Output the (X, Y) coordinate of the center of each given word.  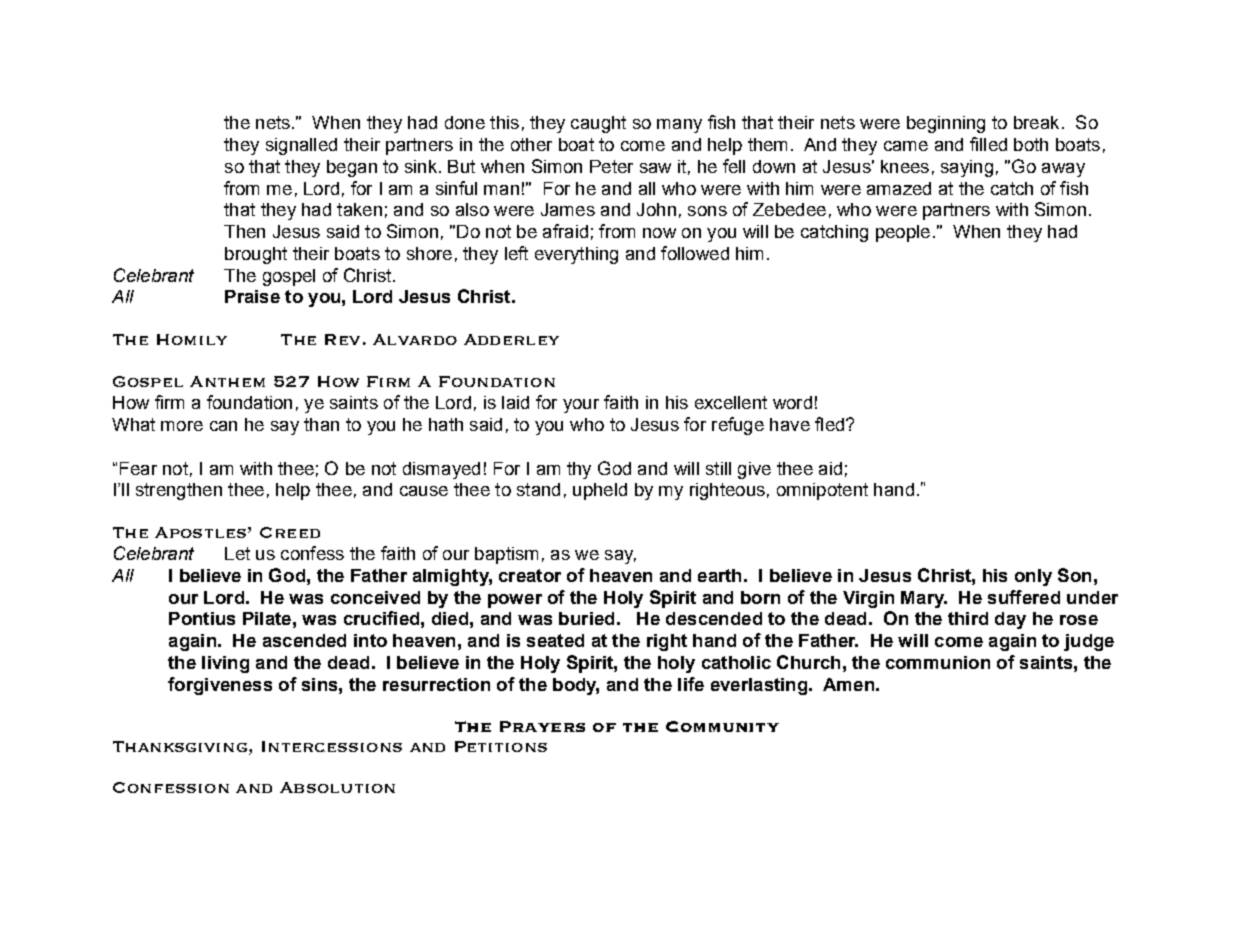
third (968, 618)
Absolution (337, 787)
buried (586, 618)
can (223, 426)
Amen (848, 684)
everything (576, 255)
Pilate (267, 618)
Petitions (501, 746)
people (903, 233)
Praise (252, 296)
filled (988, 144)
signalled (301, 146)
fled (829, 424)
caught (598, 124)
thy (579, 470)
